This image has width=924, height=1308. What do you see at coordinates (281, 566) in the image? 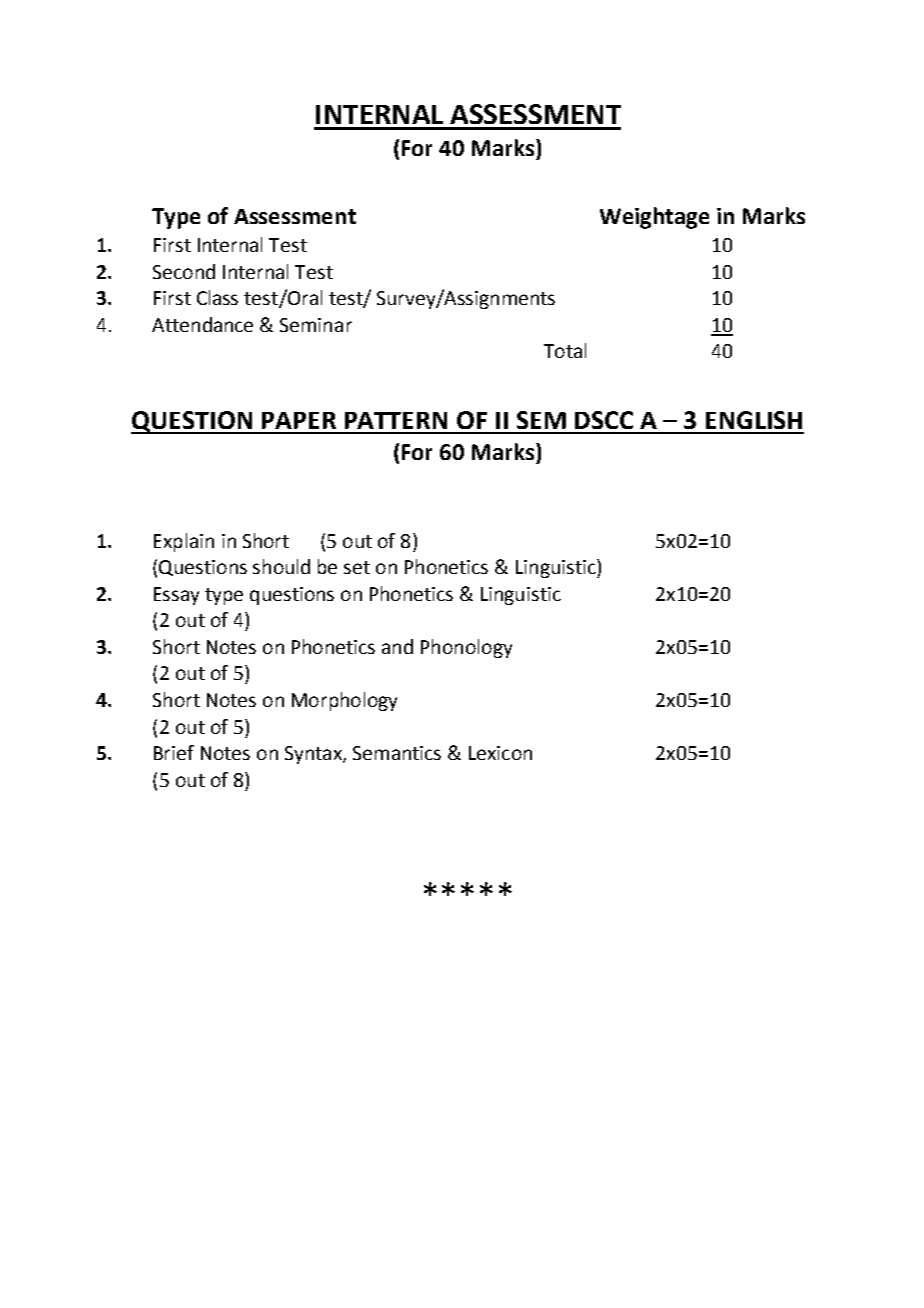
I see `should` at bounding box center [281, 566].
